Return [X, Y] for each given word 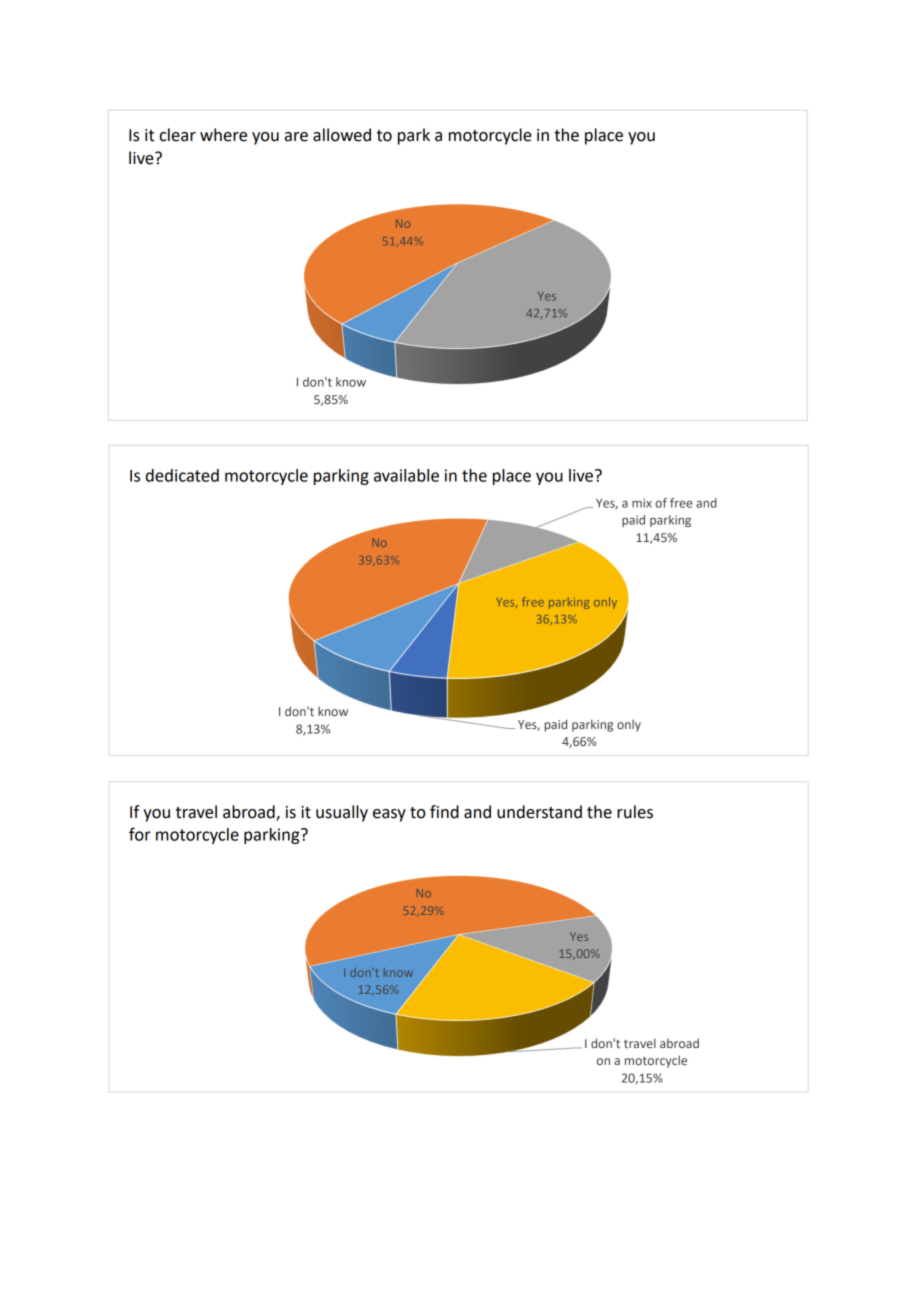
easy [389, 815]
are [296, 137]
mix [642, 503]
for [140, 834]
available [406, 475]
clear [178, 135]
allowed [342, 135]
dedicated [182, 475]
